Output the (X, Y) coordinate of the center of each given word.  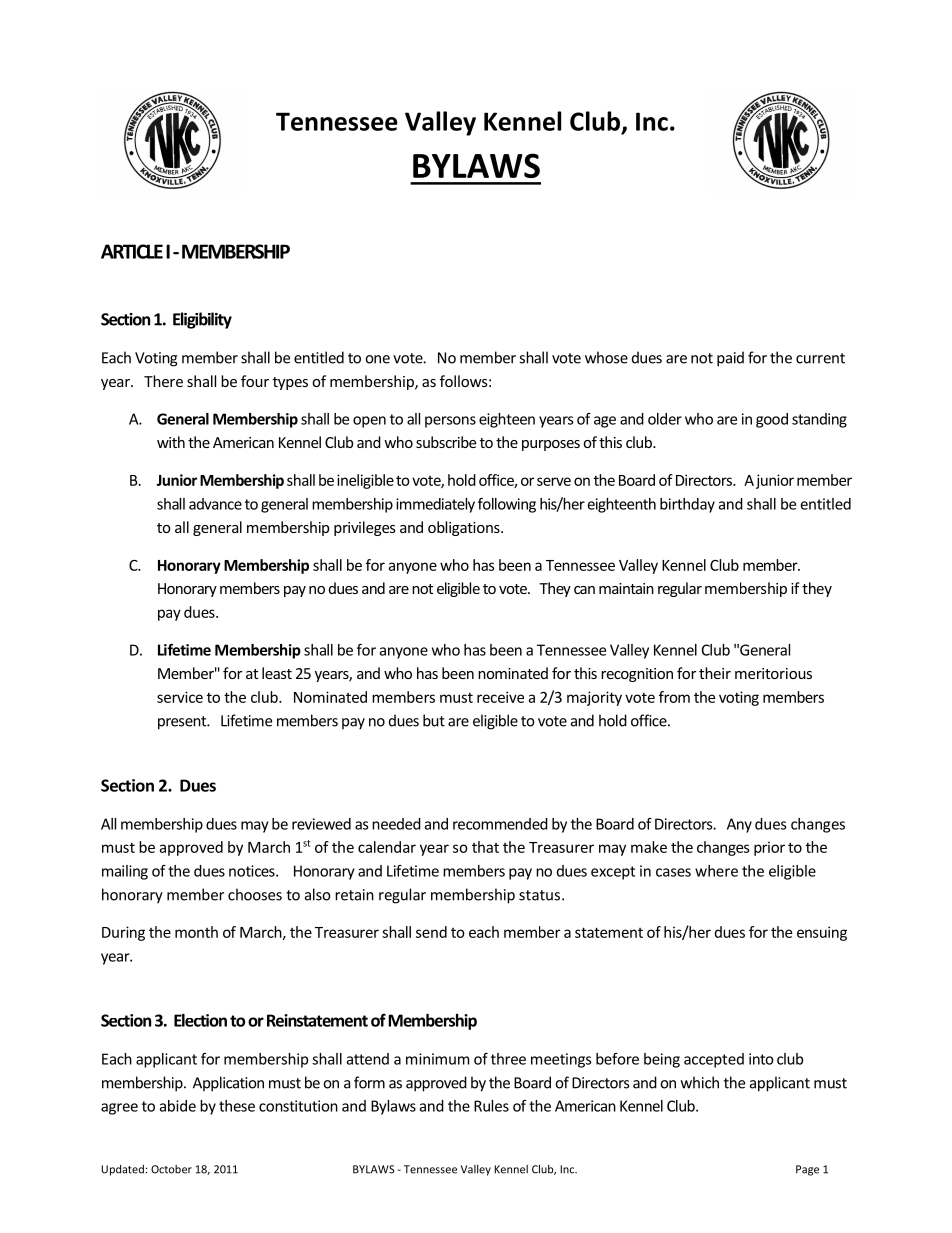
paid (730, 359)
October (171, 1169)
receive (500, 697)
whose (606, 357)
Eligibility (202, 320)
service (180, 697)
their (715, 673)
